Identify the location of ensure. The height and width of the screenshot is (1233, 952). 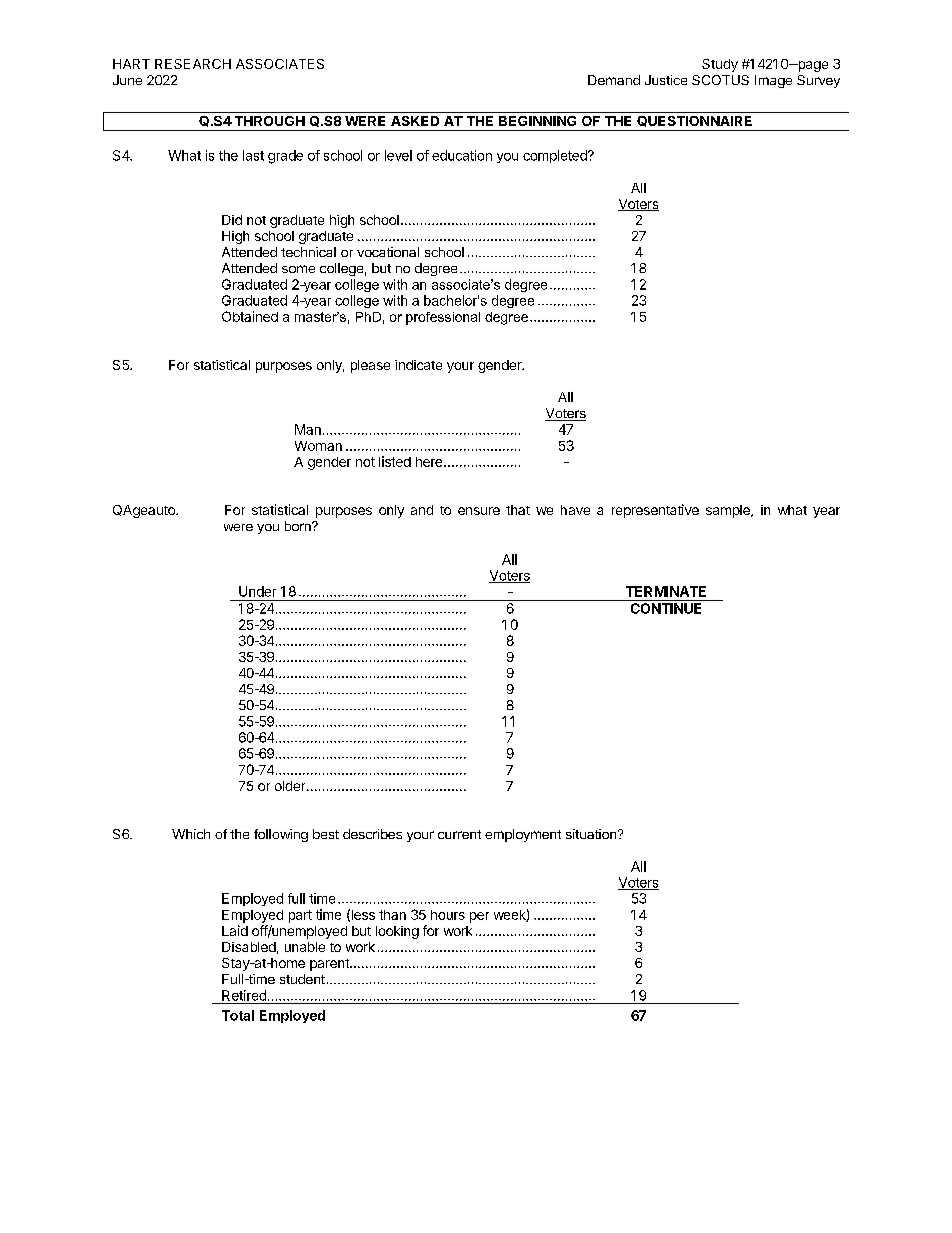
(479, 511).
